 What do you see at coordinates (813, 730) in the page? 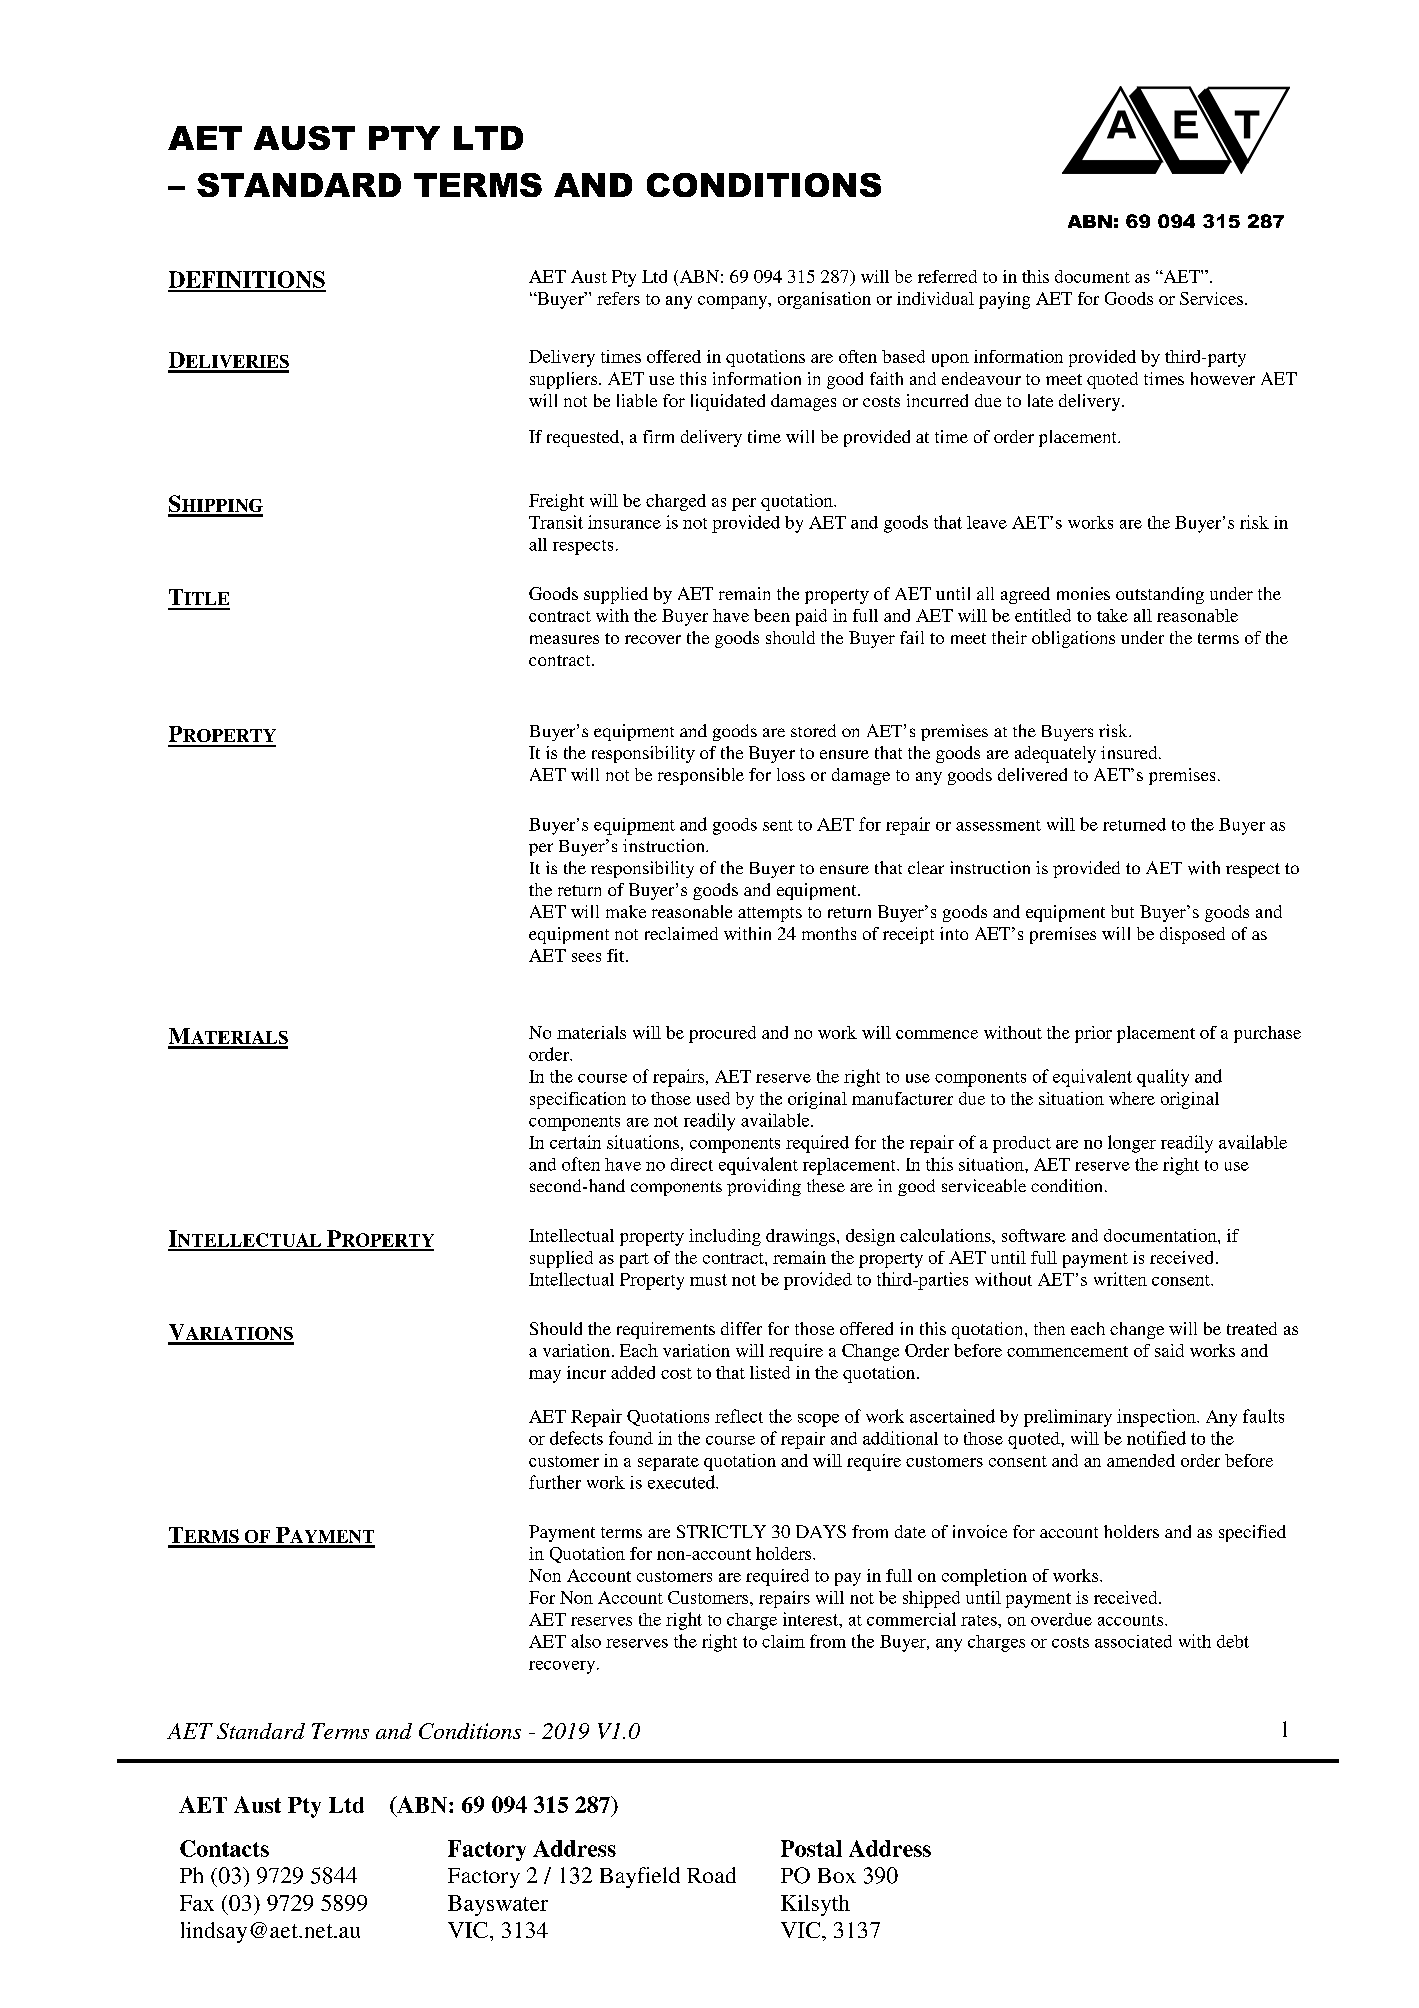
I see `stored` at bounding box center [813, 730].
